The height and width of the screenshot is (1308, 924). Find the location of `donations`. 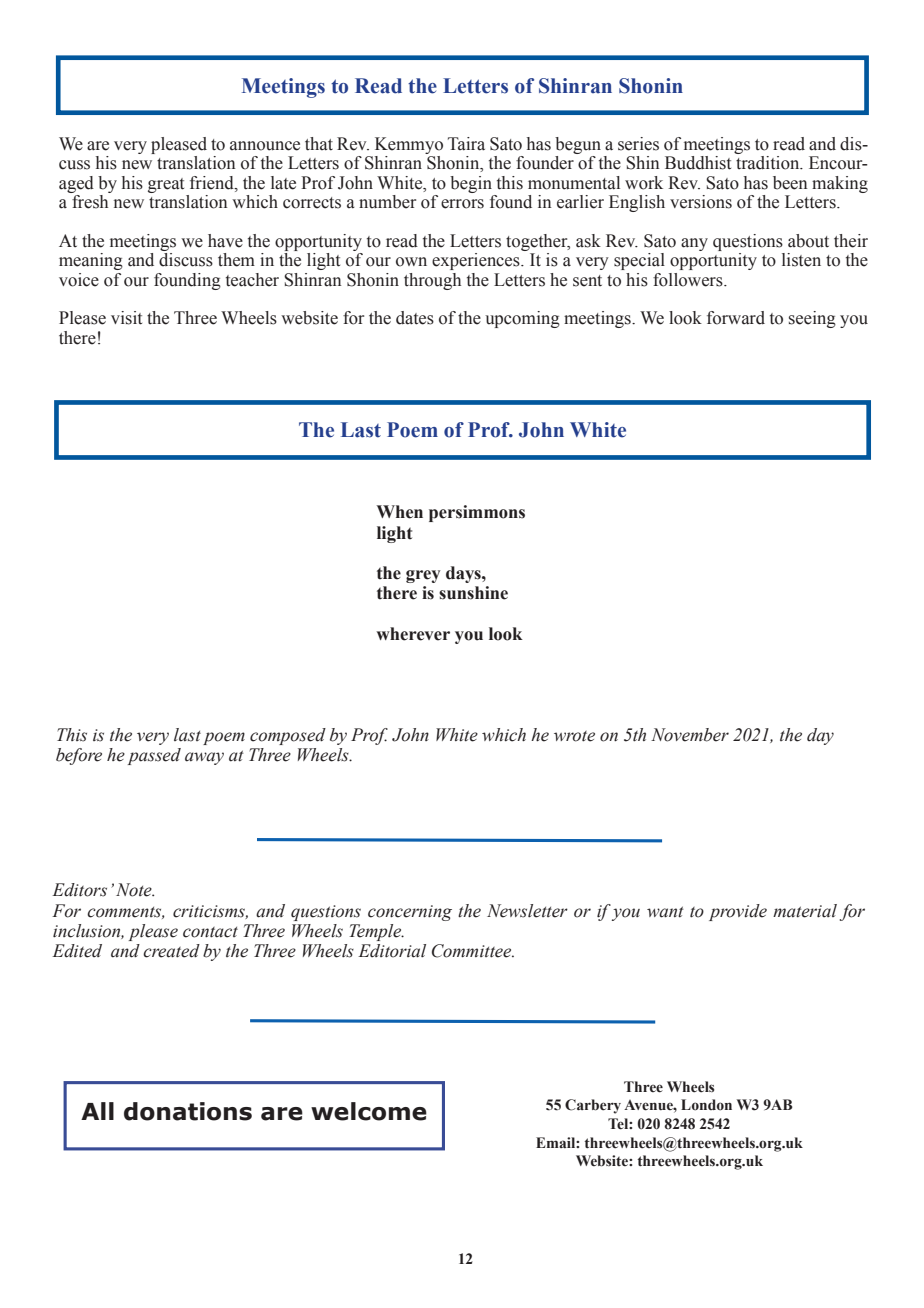

donations is located at coordinates (188, 1111).
